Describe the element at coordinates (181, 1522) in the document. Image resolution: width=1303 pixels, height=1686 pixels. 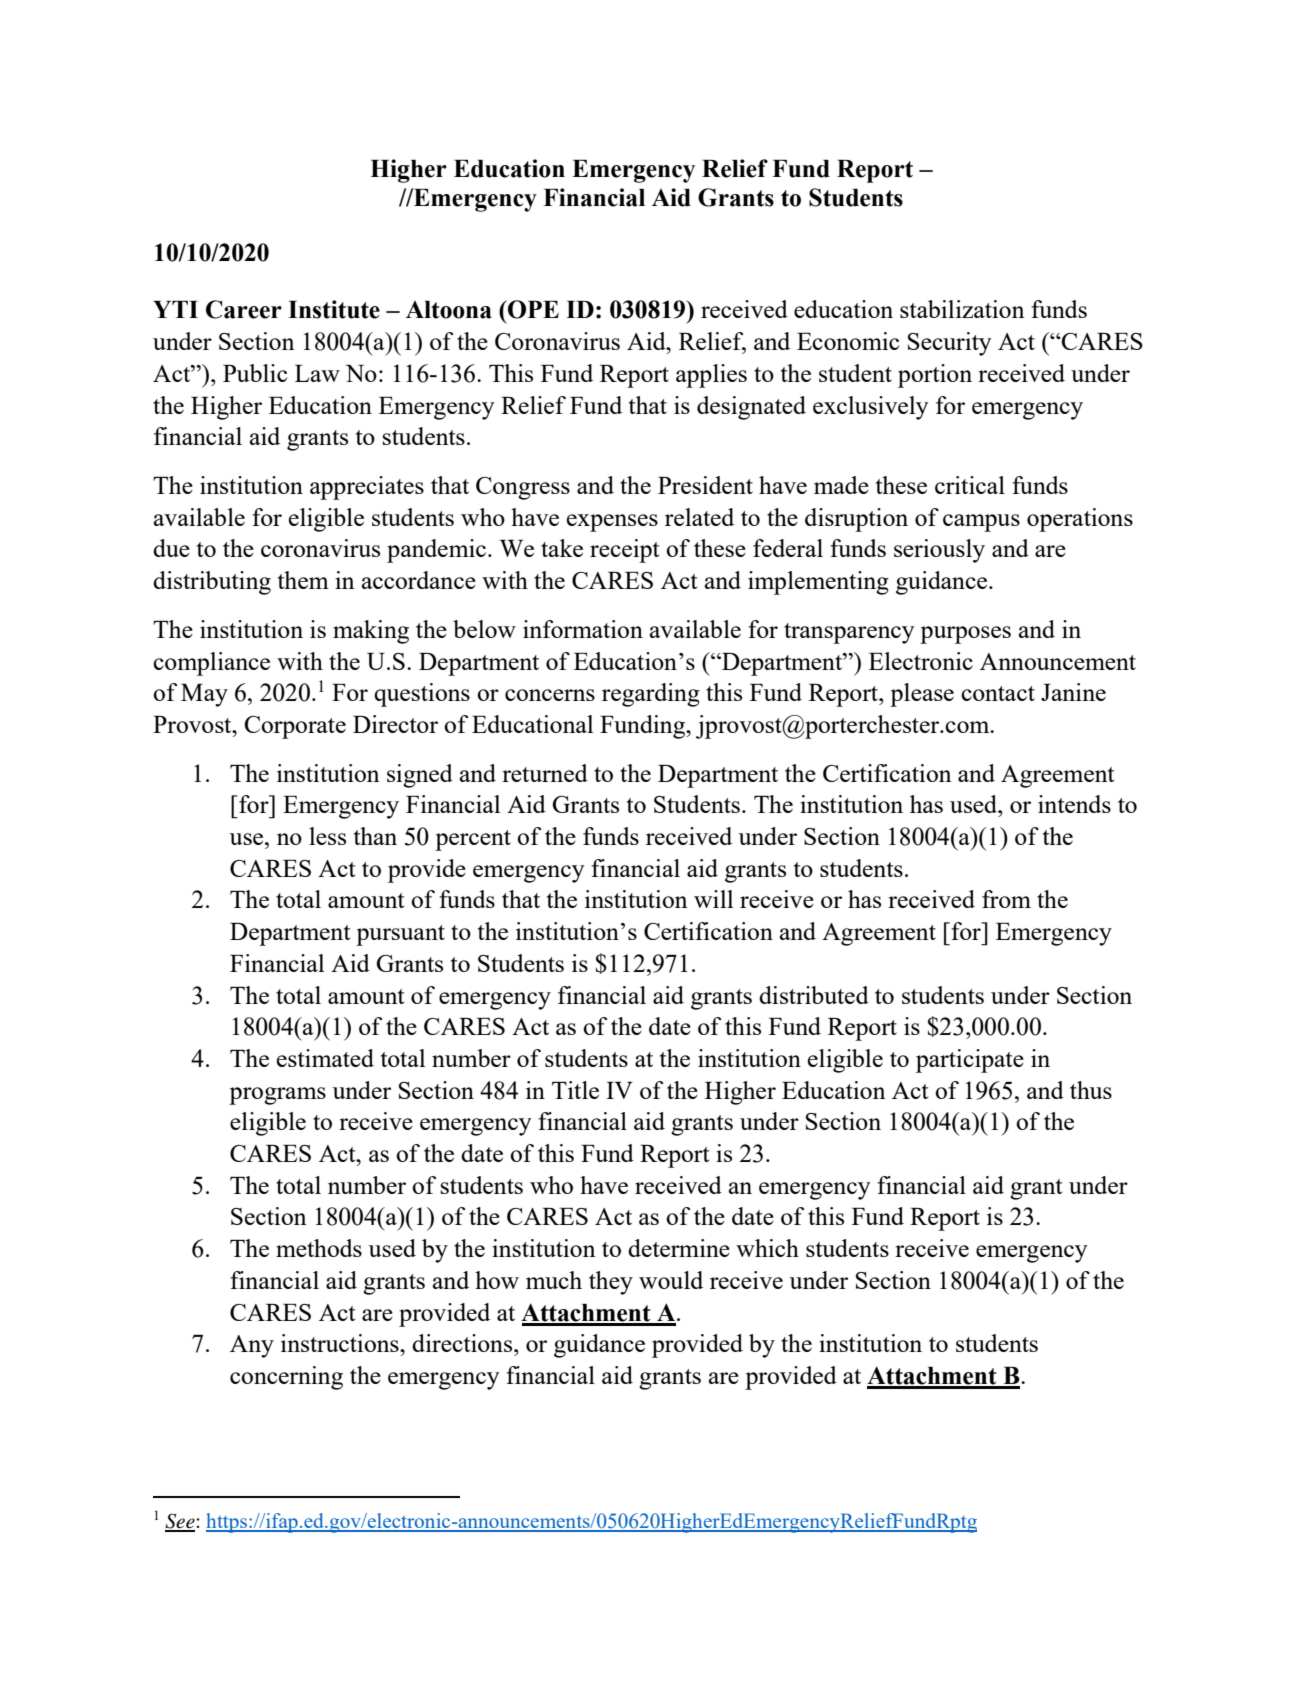
I see `See` at that location.
